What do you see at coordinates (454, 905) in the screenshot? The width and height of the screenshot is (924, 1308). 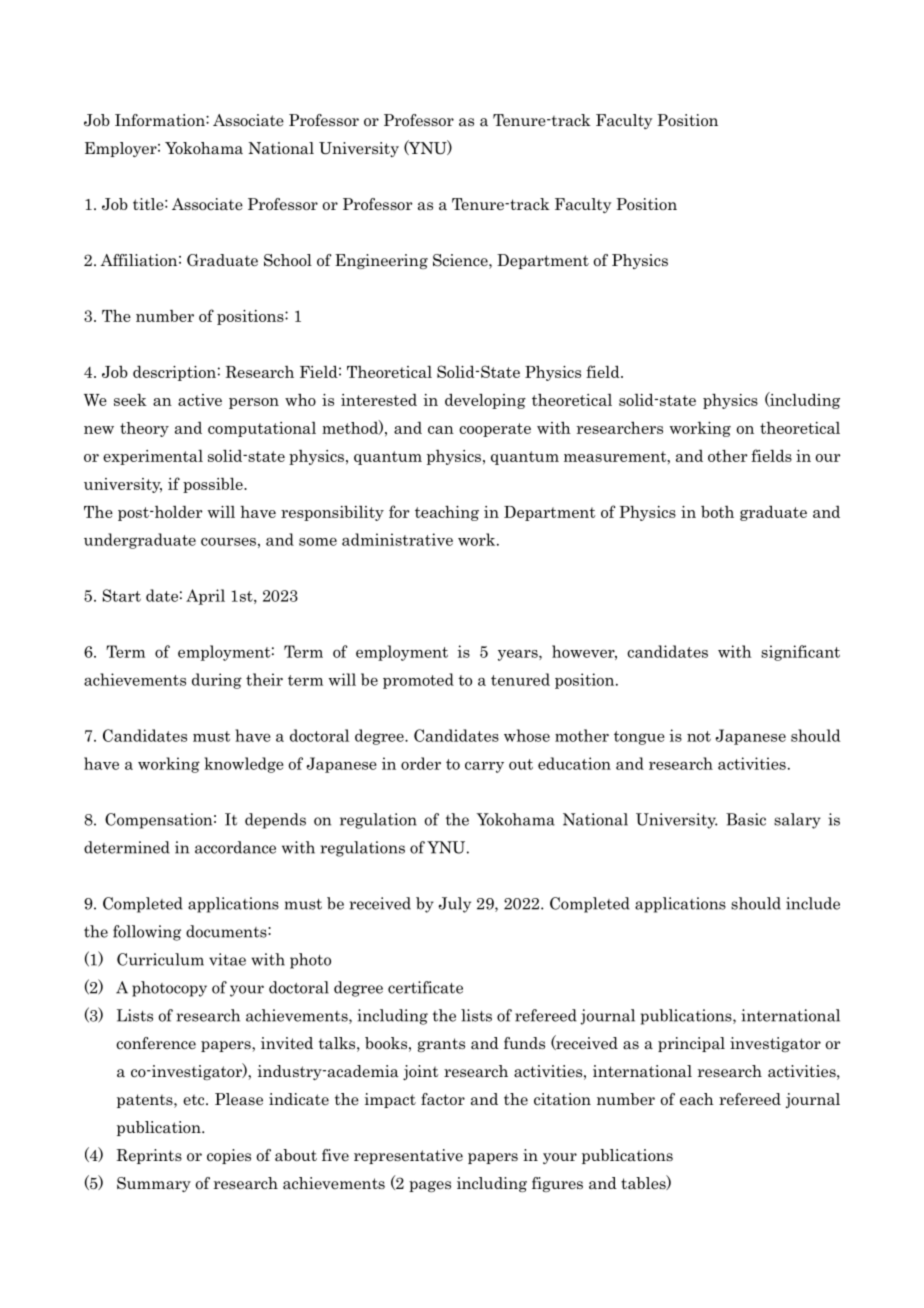 I see `July` at bounding box center [454, 905].
